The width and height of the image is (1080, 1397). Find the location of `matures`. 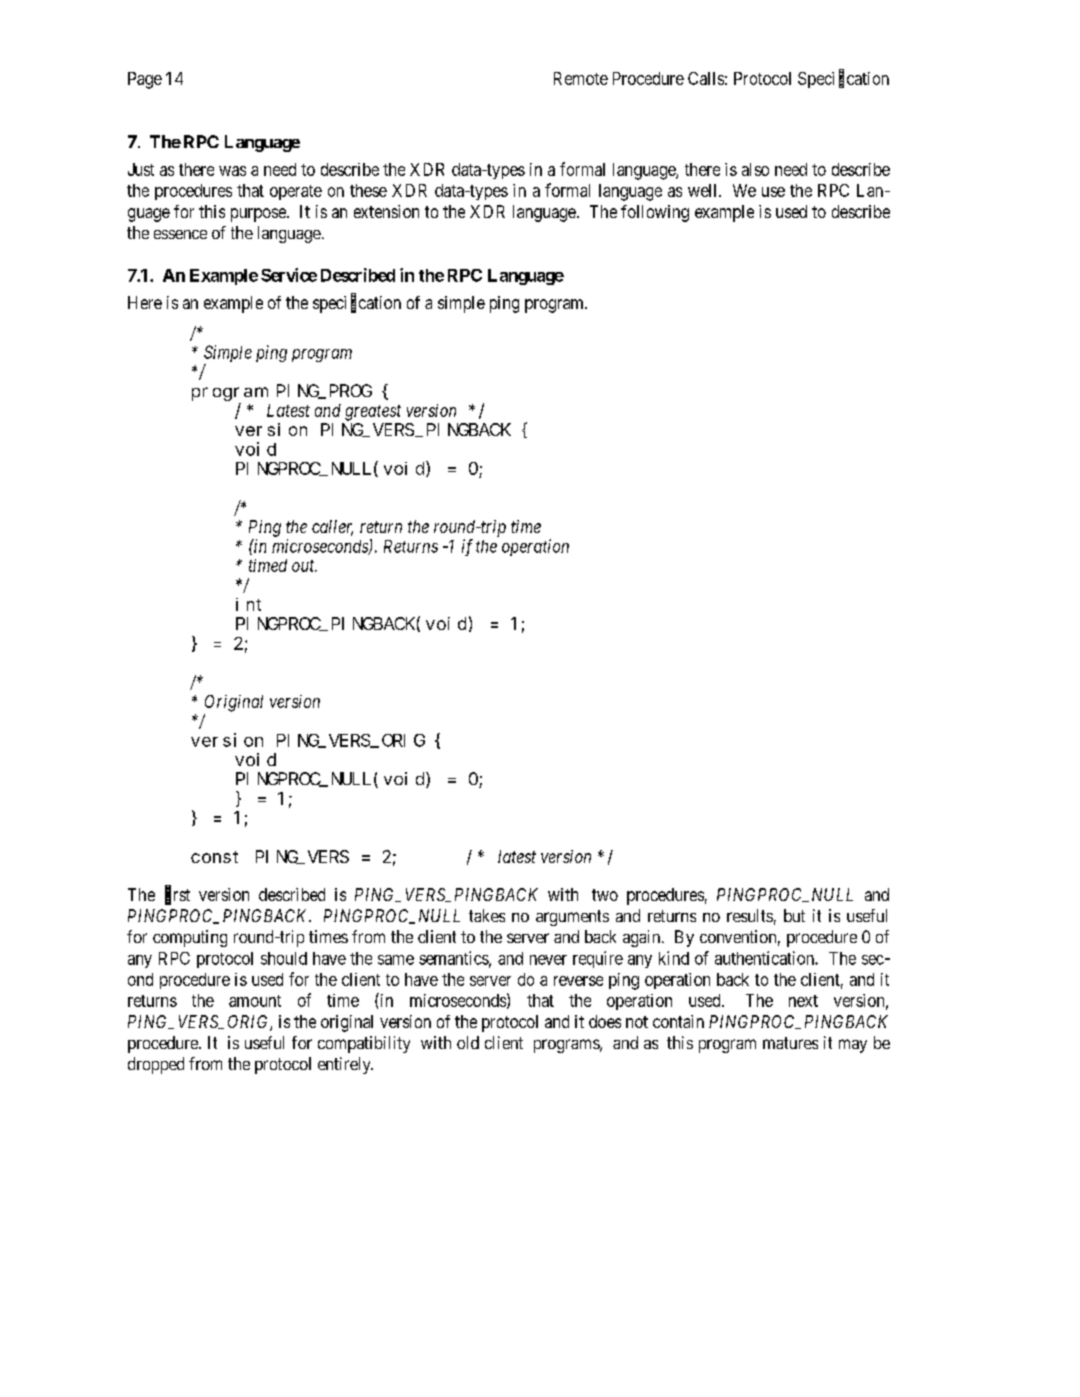

matures is located at coordinates (790, 1043).
